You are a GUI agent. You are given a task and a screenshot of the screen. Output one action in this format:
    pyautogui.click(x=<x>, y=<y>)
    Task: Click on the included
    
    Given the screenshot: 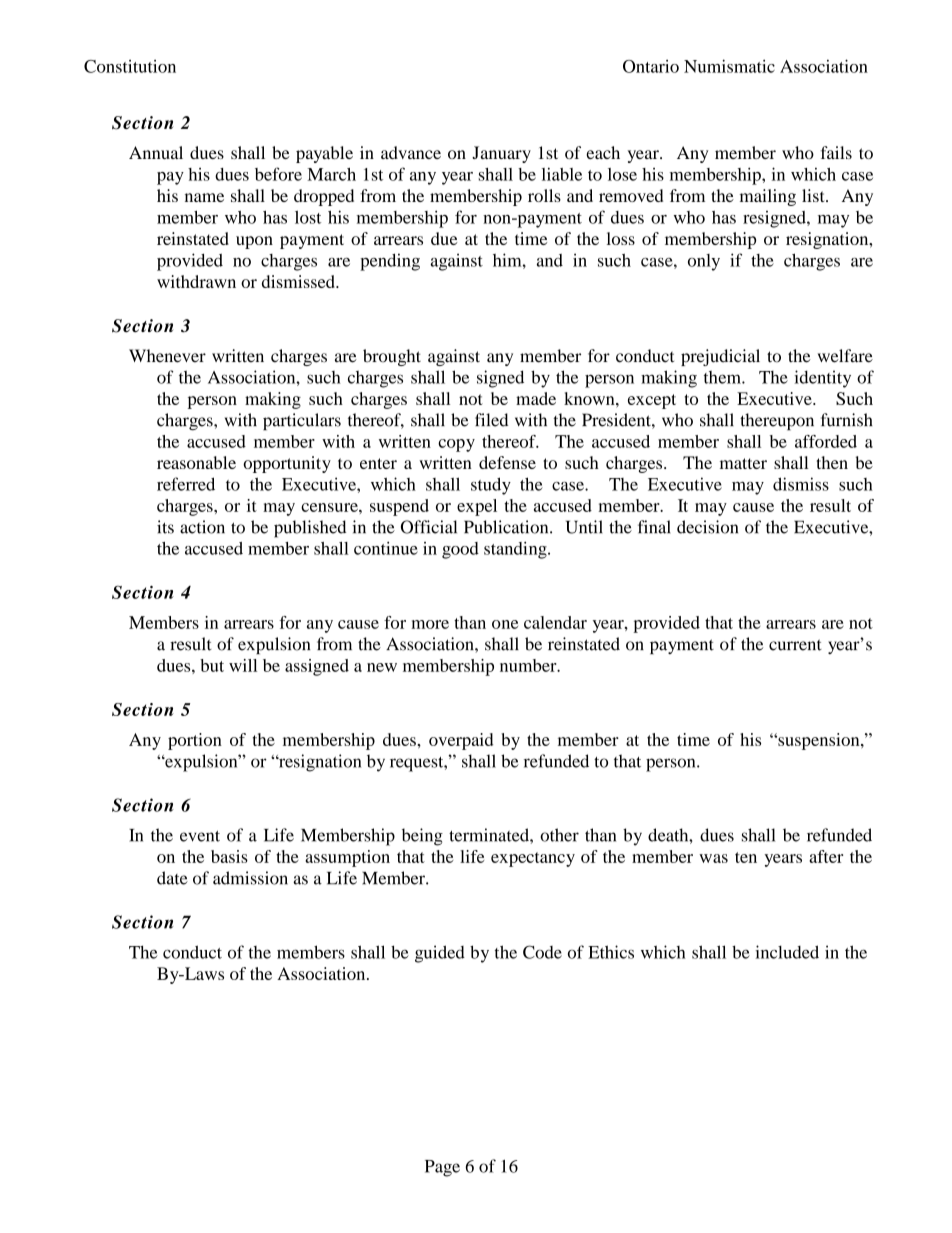 What is the action you would take?
    pyautogui.click(x=787, y=952)
